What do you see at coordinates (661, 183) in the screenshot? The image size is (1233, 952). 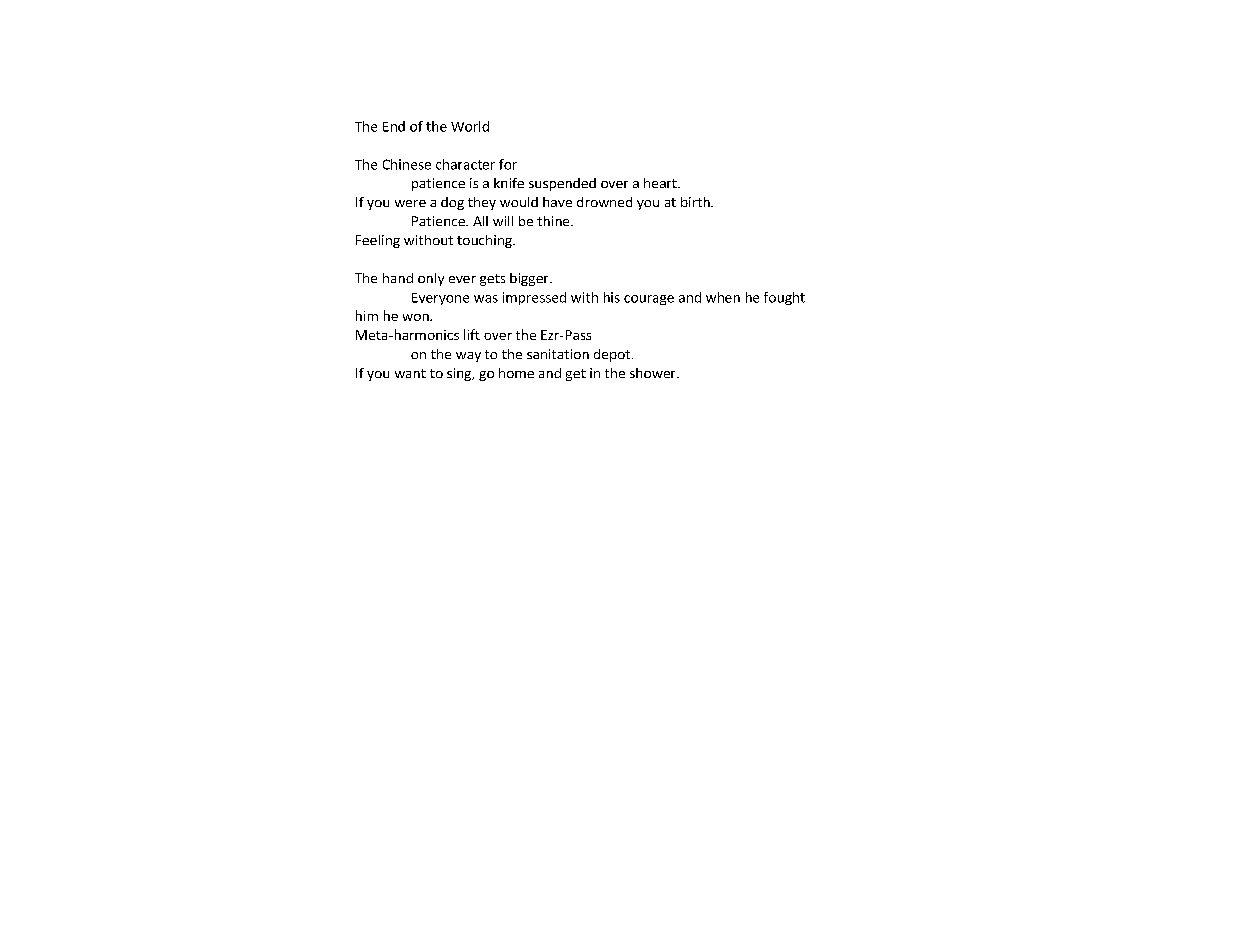 I see `heart` at bounding box center [661, 183].
